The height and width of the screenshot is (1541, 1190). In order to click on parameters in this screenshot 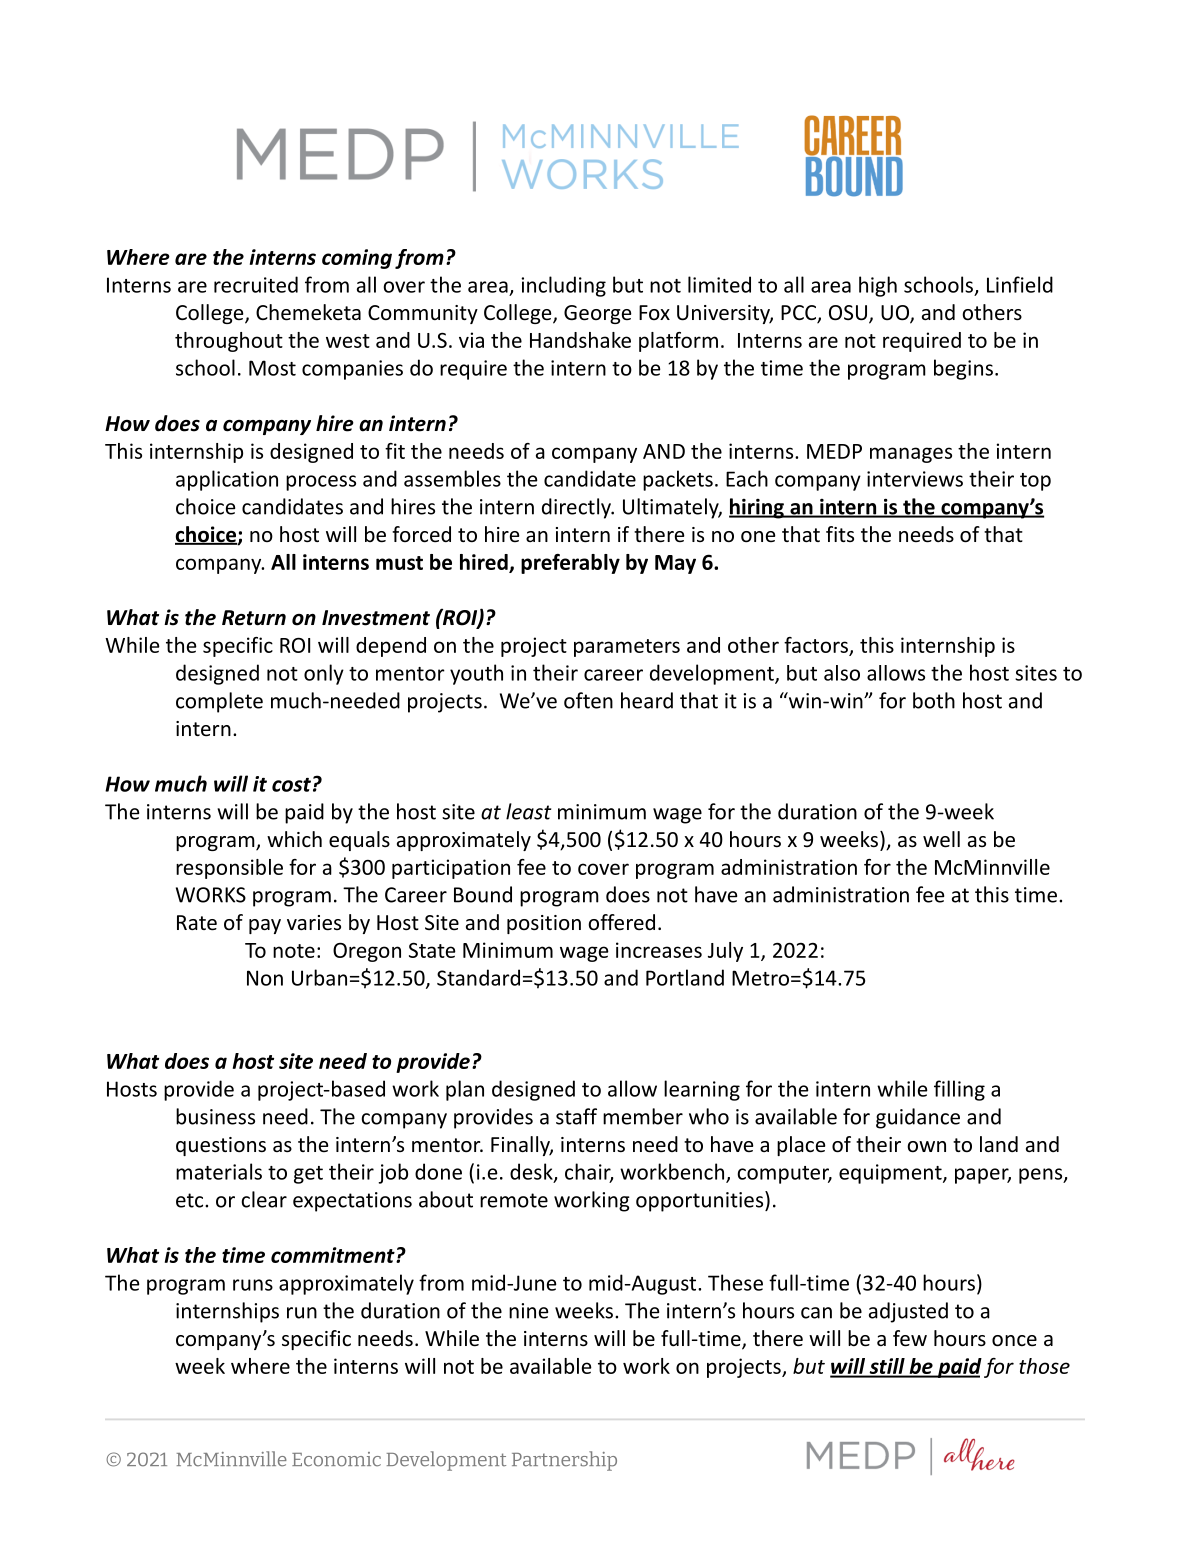, I will do `click(627, 648)`.
